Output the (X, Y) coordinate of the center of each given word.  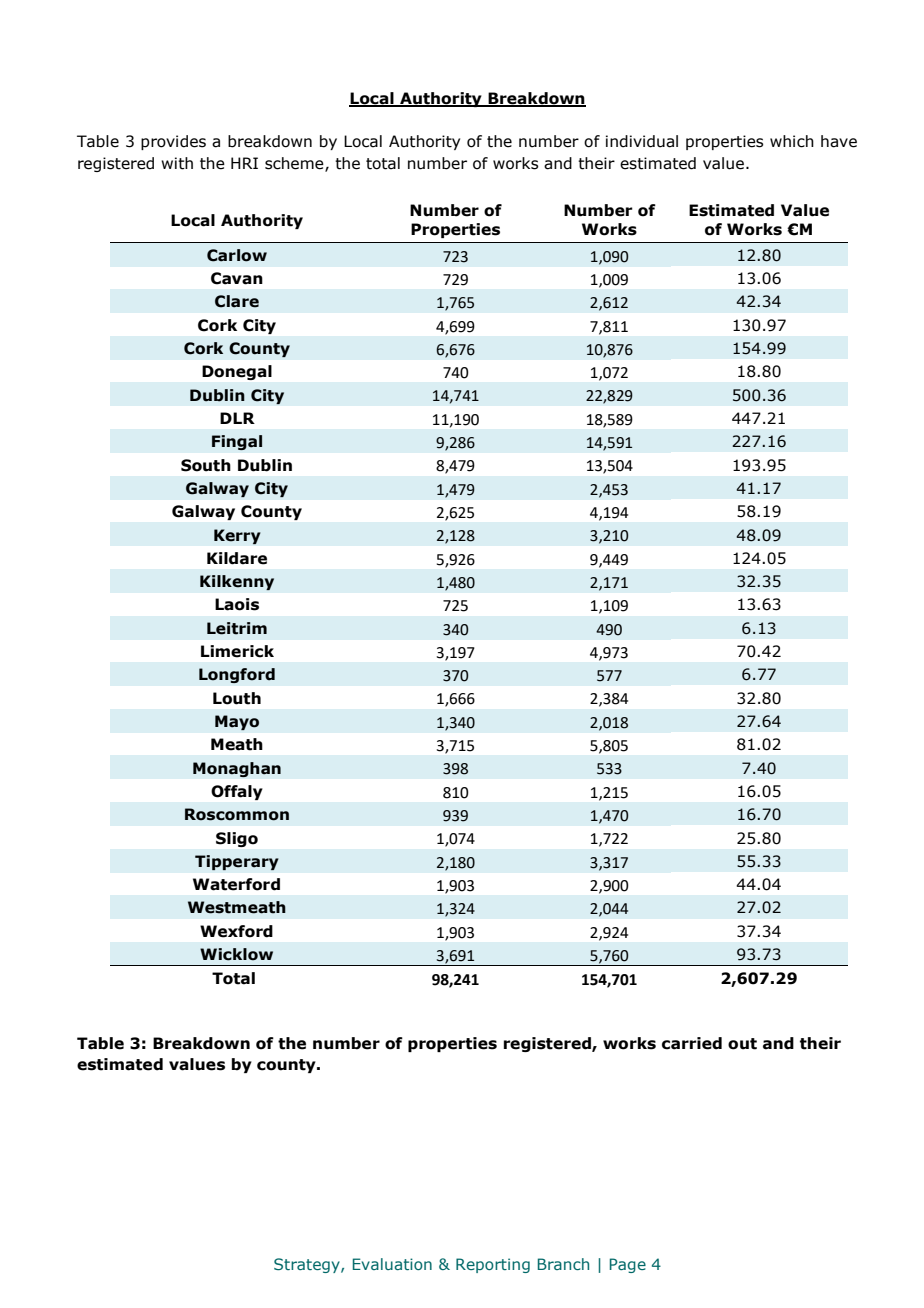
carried (692, 1043)
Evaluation (392, 1264)
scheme (295, 164)
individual (642, 141)
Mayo (237, 723)
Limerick (237, 651)
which (792, 141)
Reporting (493, 1265)
